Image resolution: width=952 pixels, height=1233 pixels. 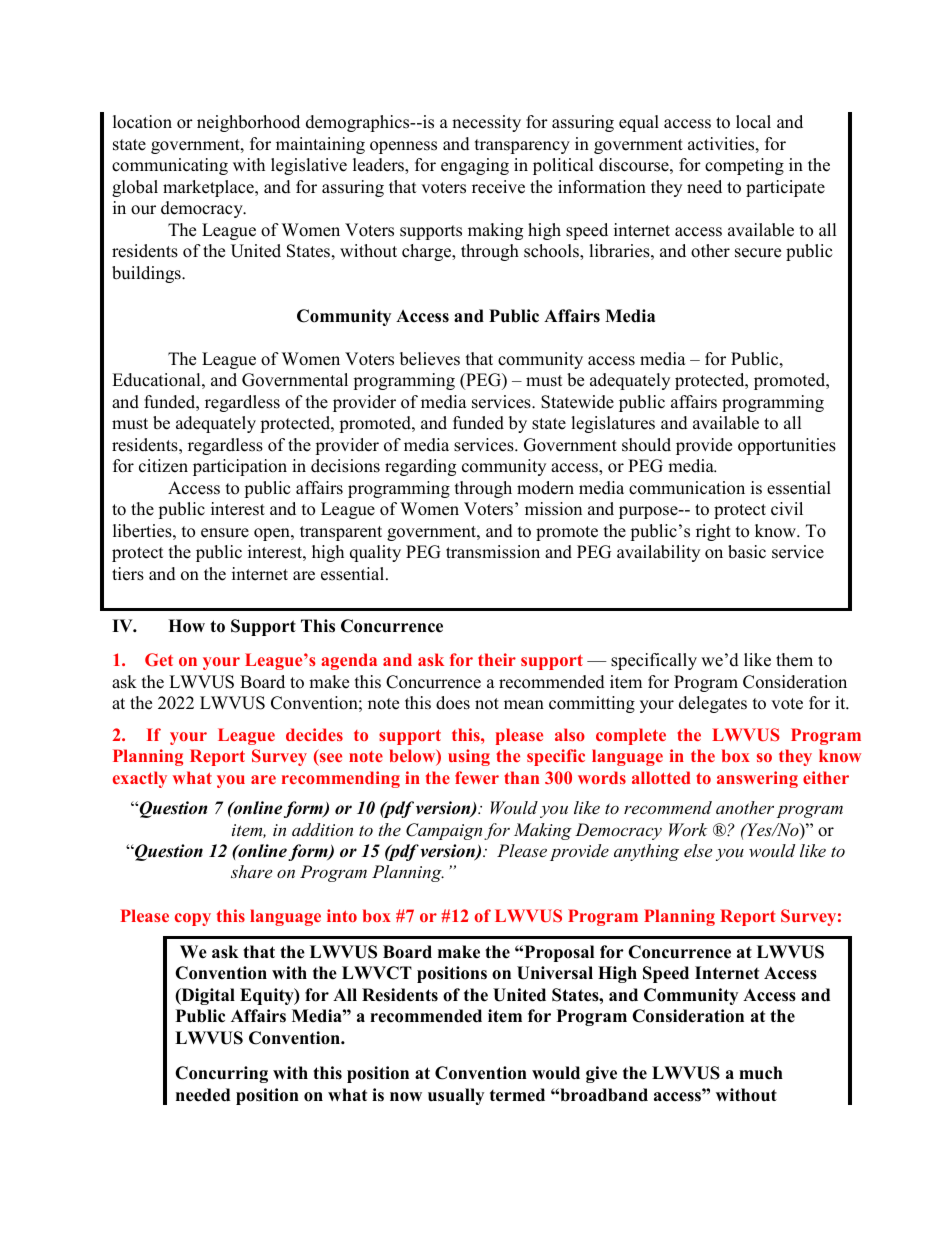 I want to click on Concurring, so click(x=221, y=1074).
